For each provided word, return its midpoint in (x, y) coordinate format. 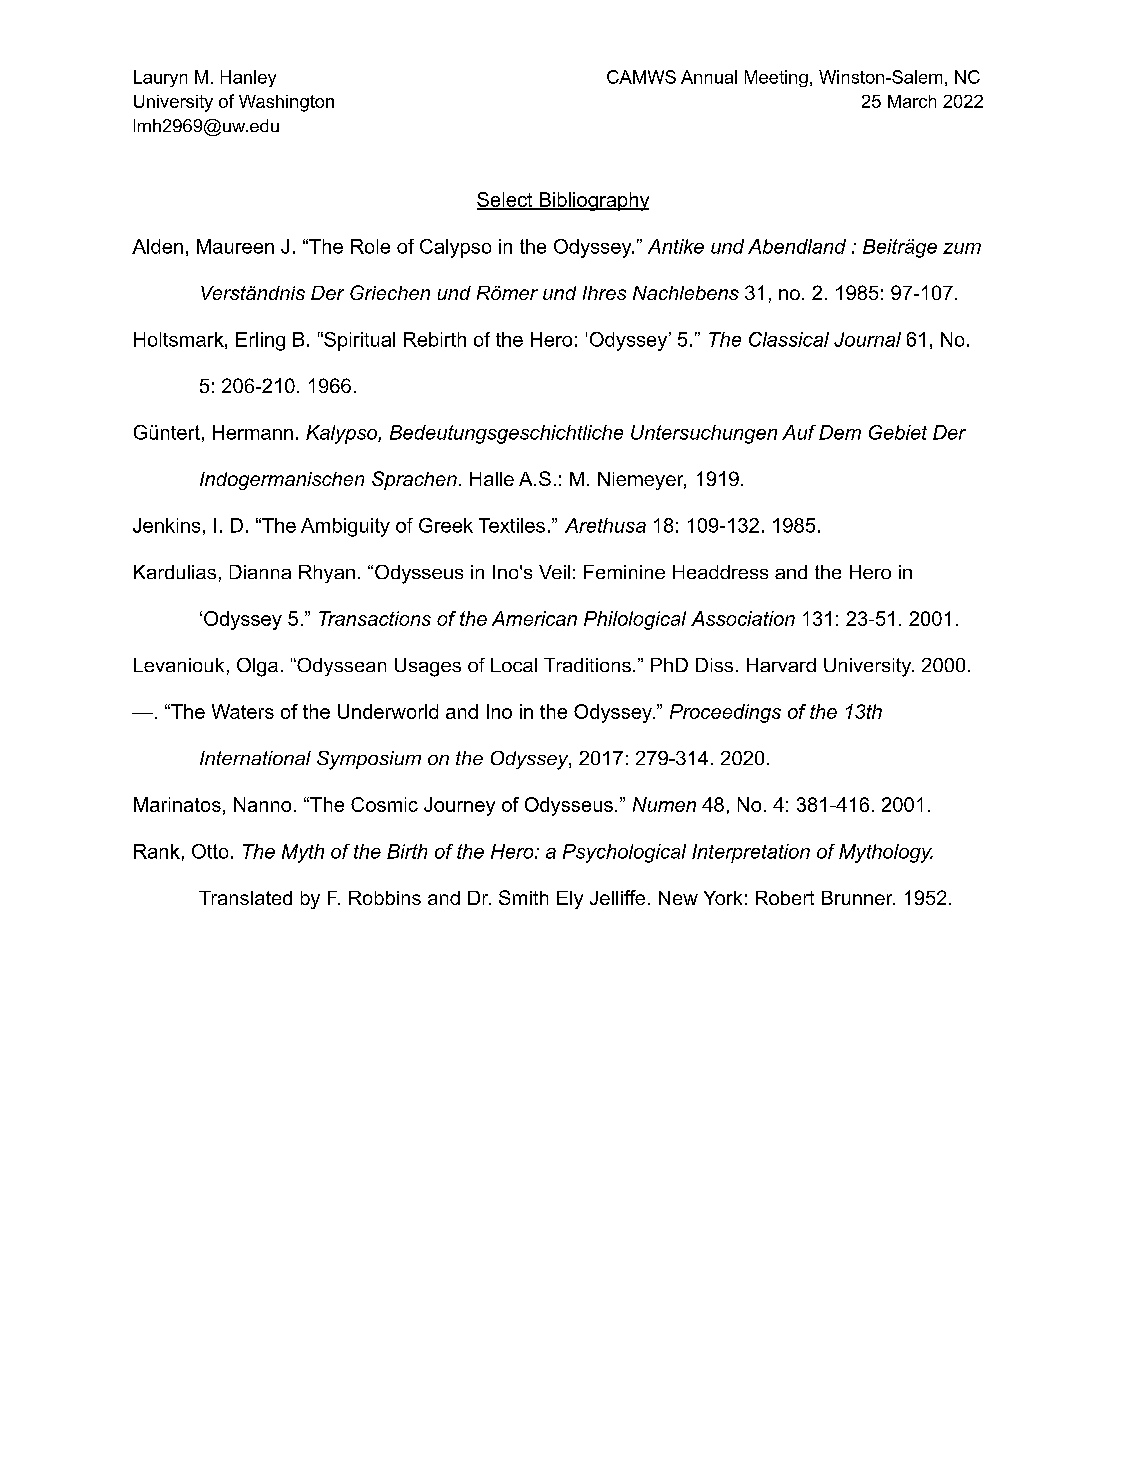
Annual (709, 77)
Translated (245, 898)
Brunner (858, 898)
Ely (570, 900)
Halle (492, 479)
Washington (286, 103)
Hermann (253, 432)
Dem (840, 432)
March (912, 101)
